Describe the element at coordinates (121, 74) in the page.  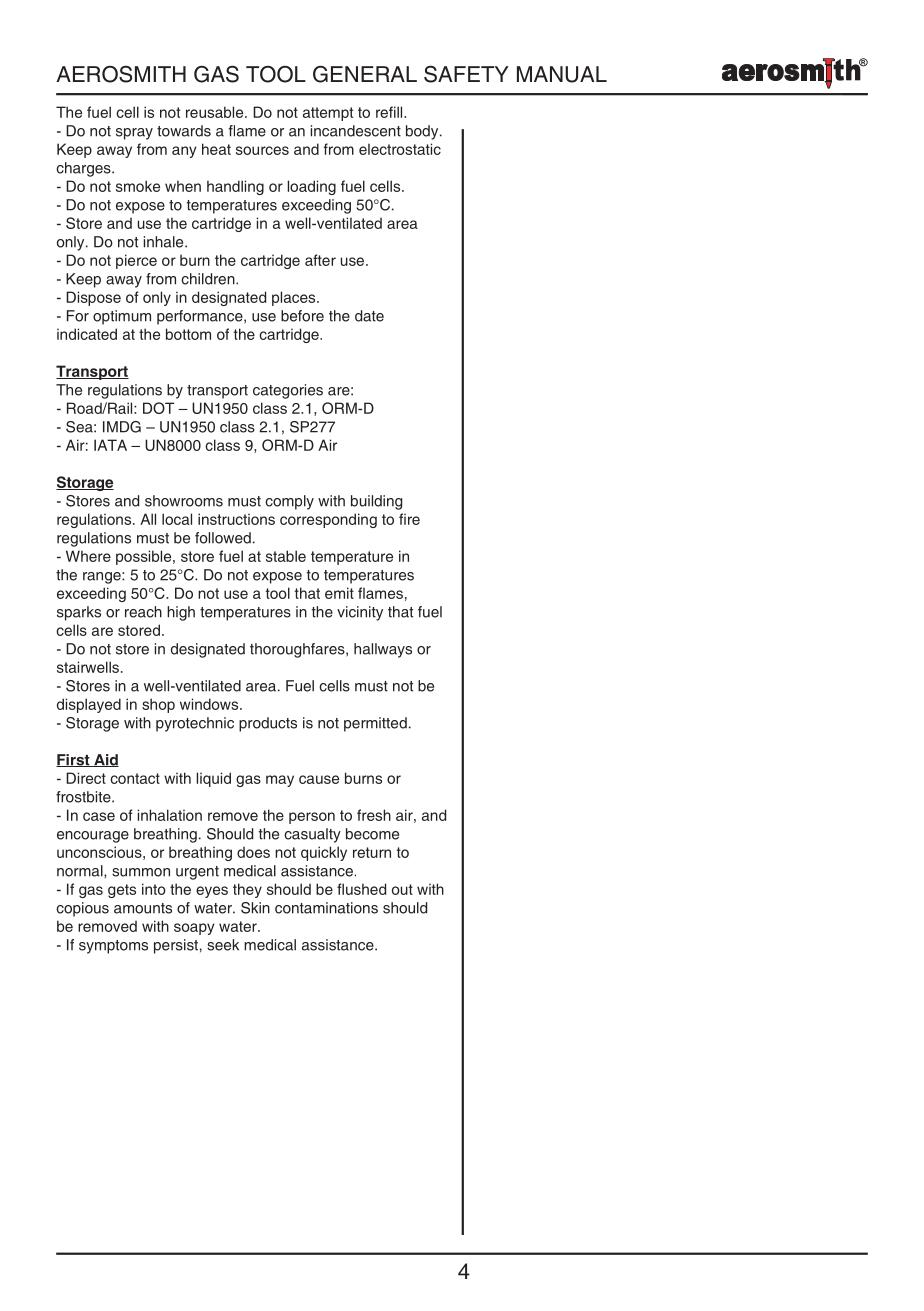
I see `AEROSMITH` at that location.
